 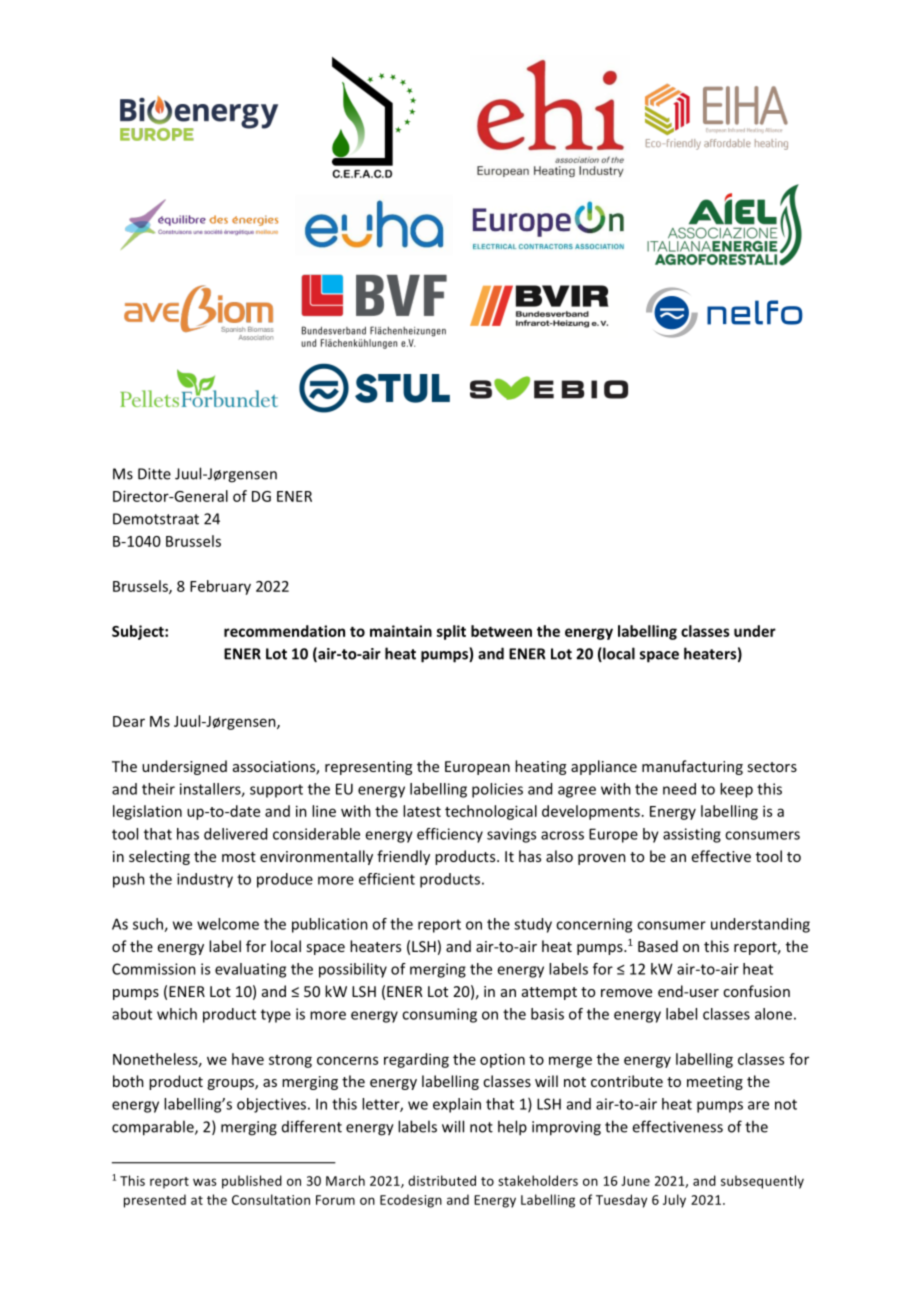 I want to click on split, so click(x=451, y=632).
